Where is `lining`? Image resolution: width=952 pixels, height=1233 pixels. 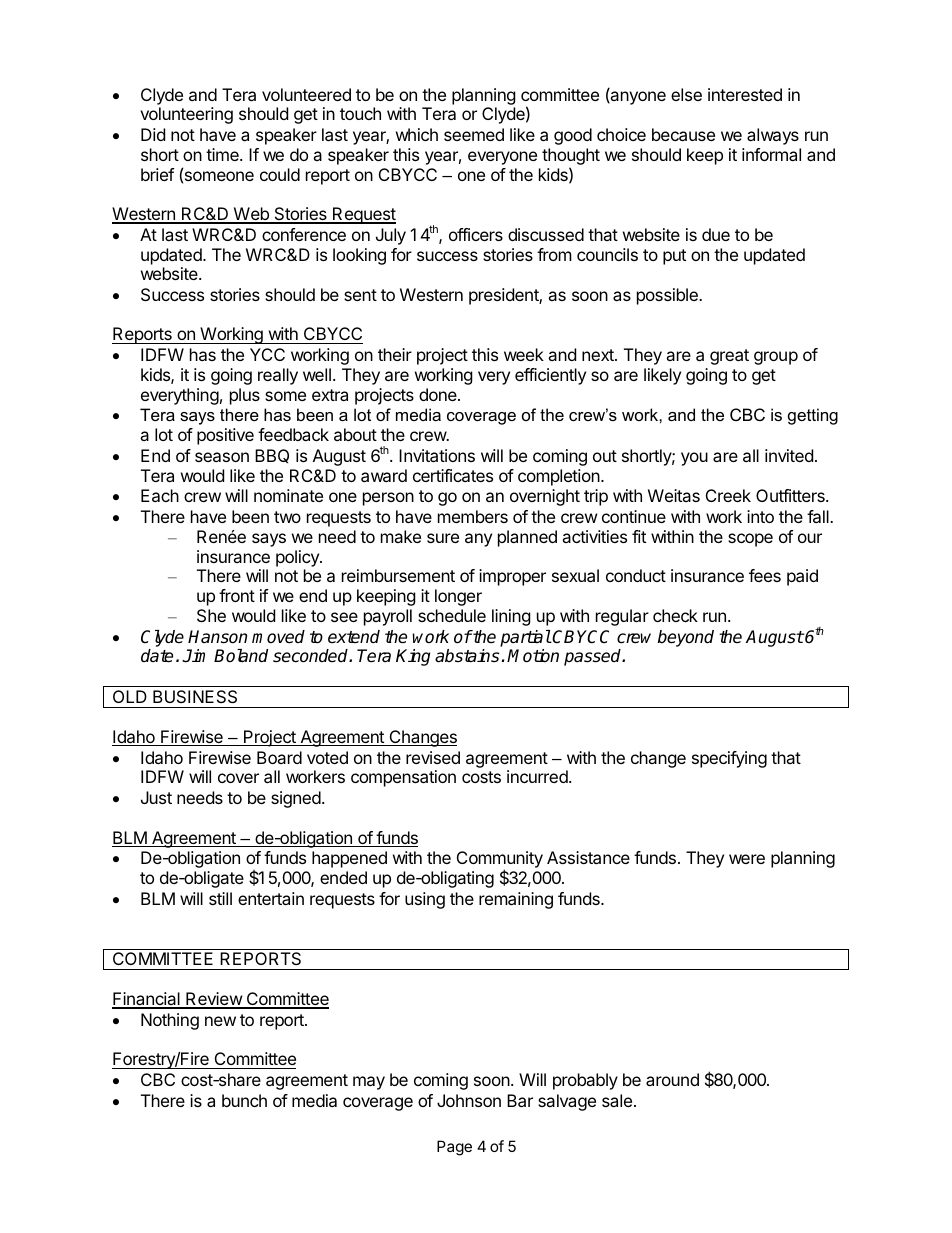
lining is located at coordinates (511, 617).
